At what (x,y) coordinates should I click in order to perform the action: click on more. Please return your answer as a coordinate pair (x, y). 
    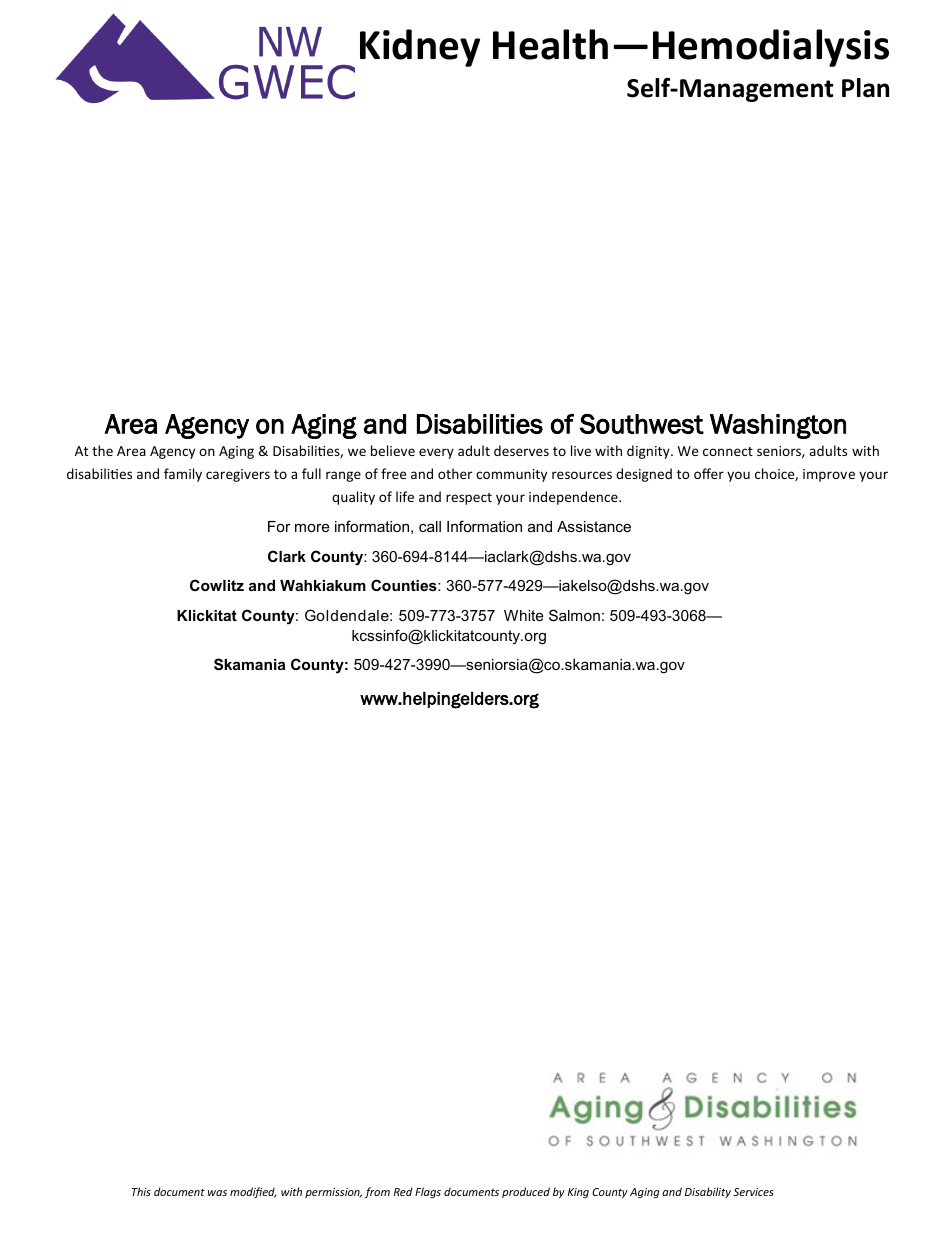
    Looking at the image, I should click on (312, 527).
